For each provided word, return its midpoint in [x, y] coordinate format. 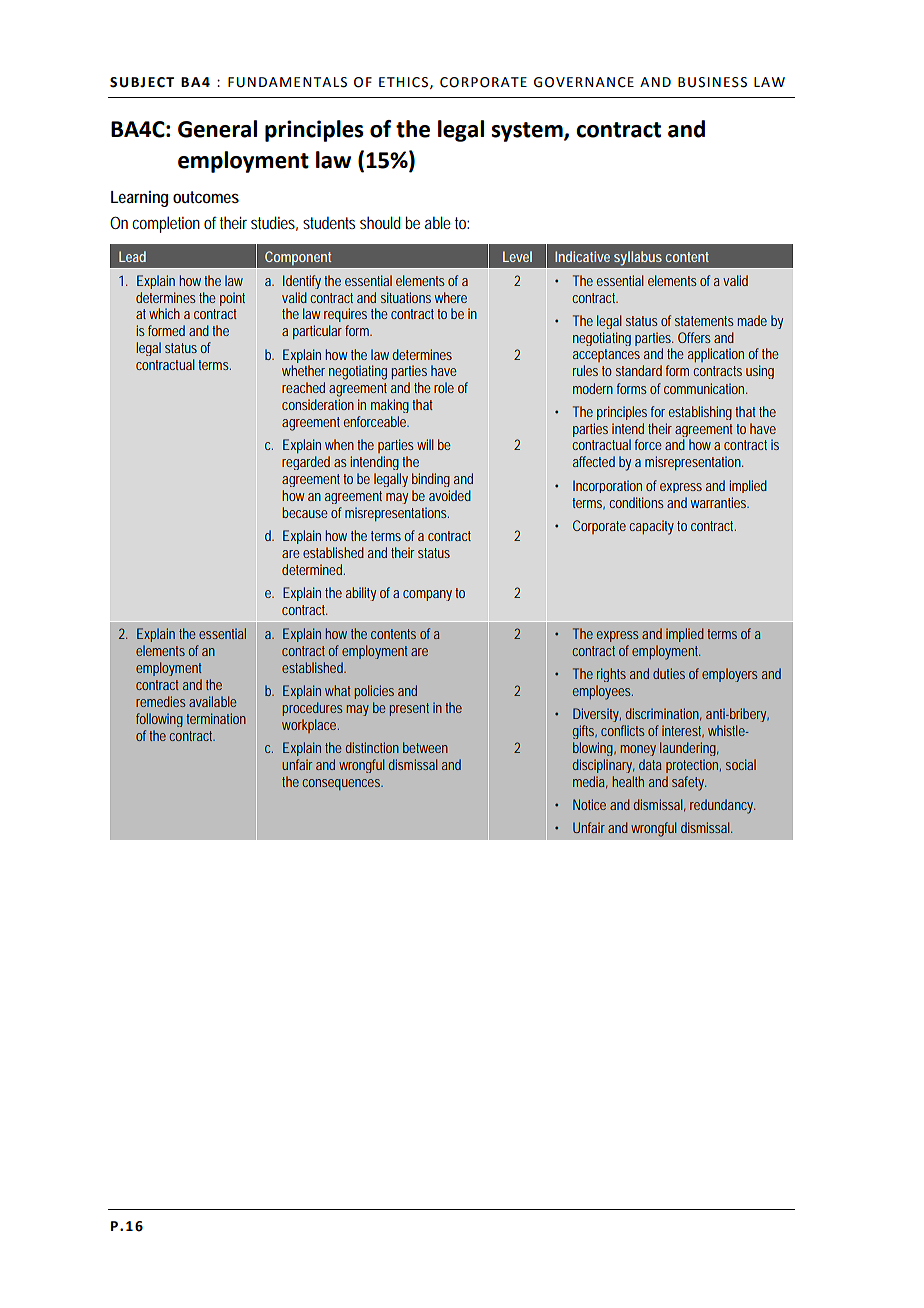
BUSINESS [712, 82]
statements [704, 321]
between [425, 747]
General [217, 129]
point [232, 299]
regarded [306, 463]
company [427, 595]
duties [669, 673]
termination [216, 718]
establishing [700, 413]
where [451, 297]
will [425, 444]
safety [688, 783]
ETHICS [405, 83]
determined [312, 569]
